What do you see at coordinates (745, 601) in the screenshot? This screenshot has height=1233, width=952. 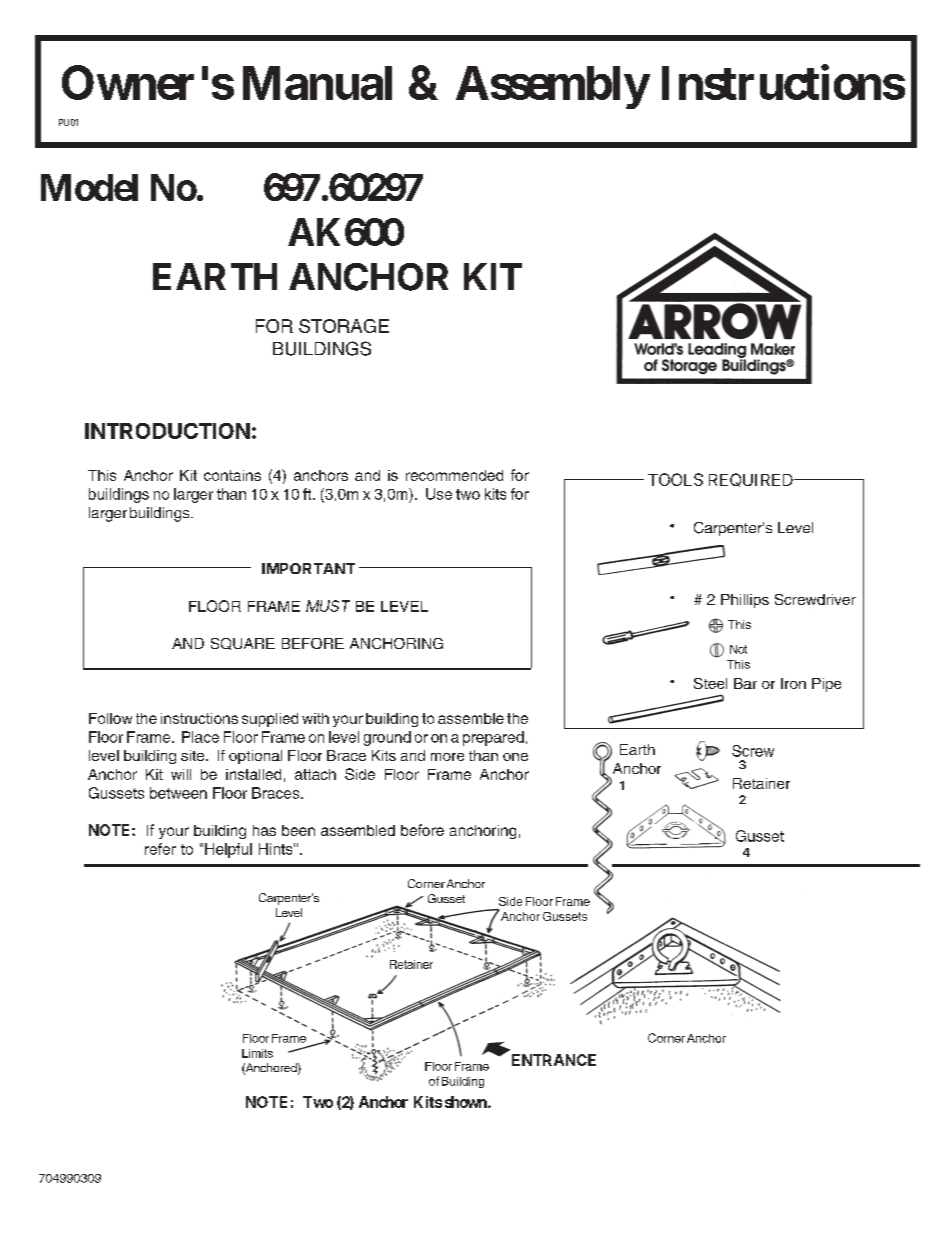 I see `Phillips` at bounding box center [745, 601].
